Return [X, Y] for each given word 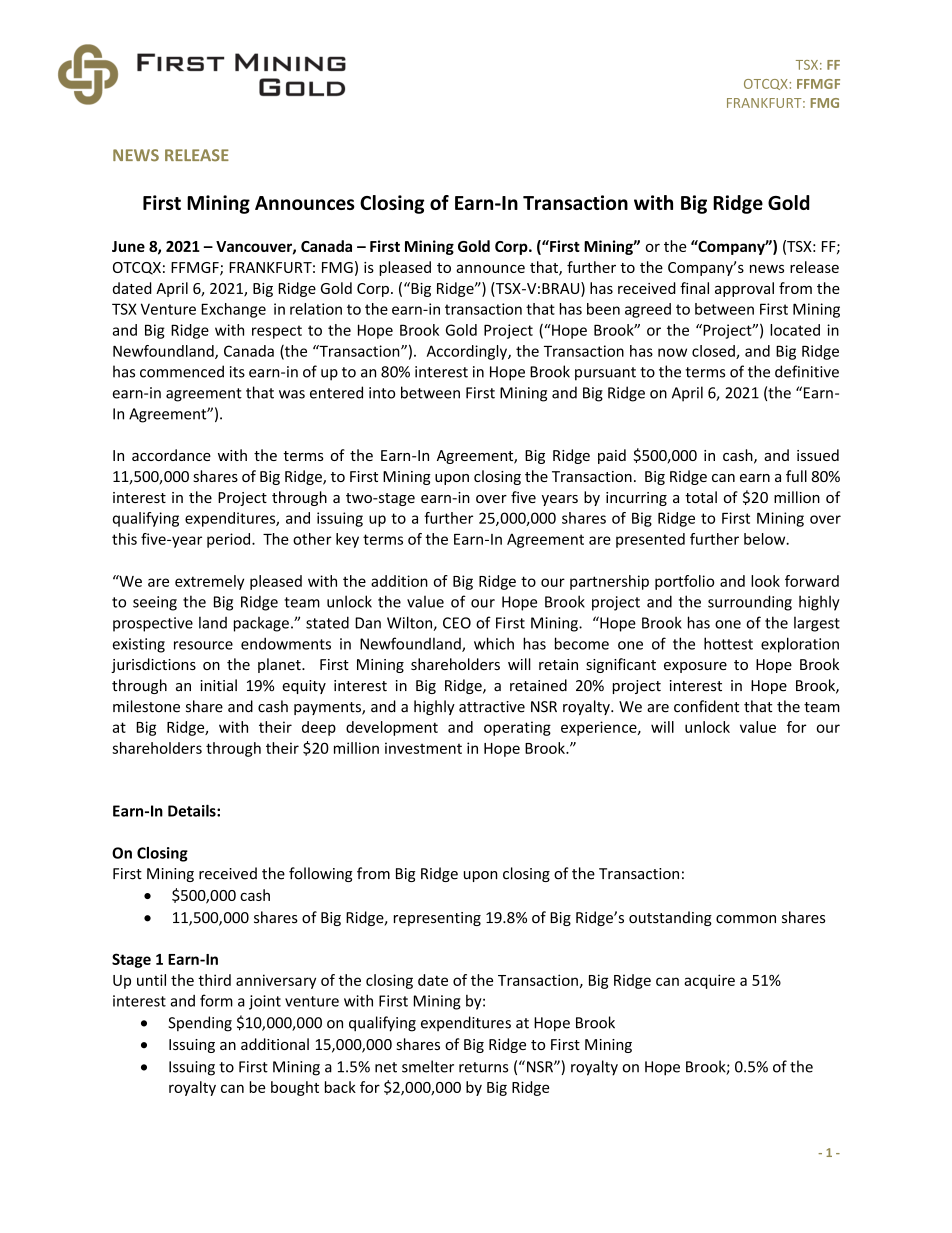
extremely [209, 582]
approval [744, 289]
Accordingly [468, 352]
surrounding [750, 603]
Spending [200, 1024]
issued [818, 455]
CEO [457, 623]
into [382, 393]
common [746, 919]
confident [706, 706]
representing [437, 919]
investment [423, 748]
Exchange [233, 310]
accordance [171, 455]
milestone [146, 706]
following [320, 874]
